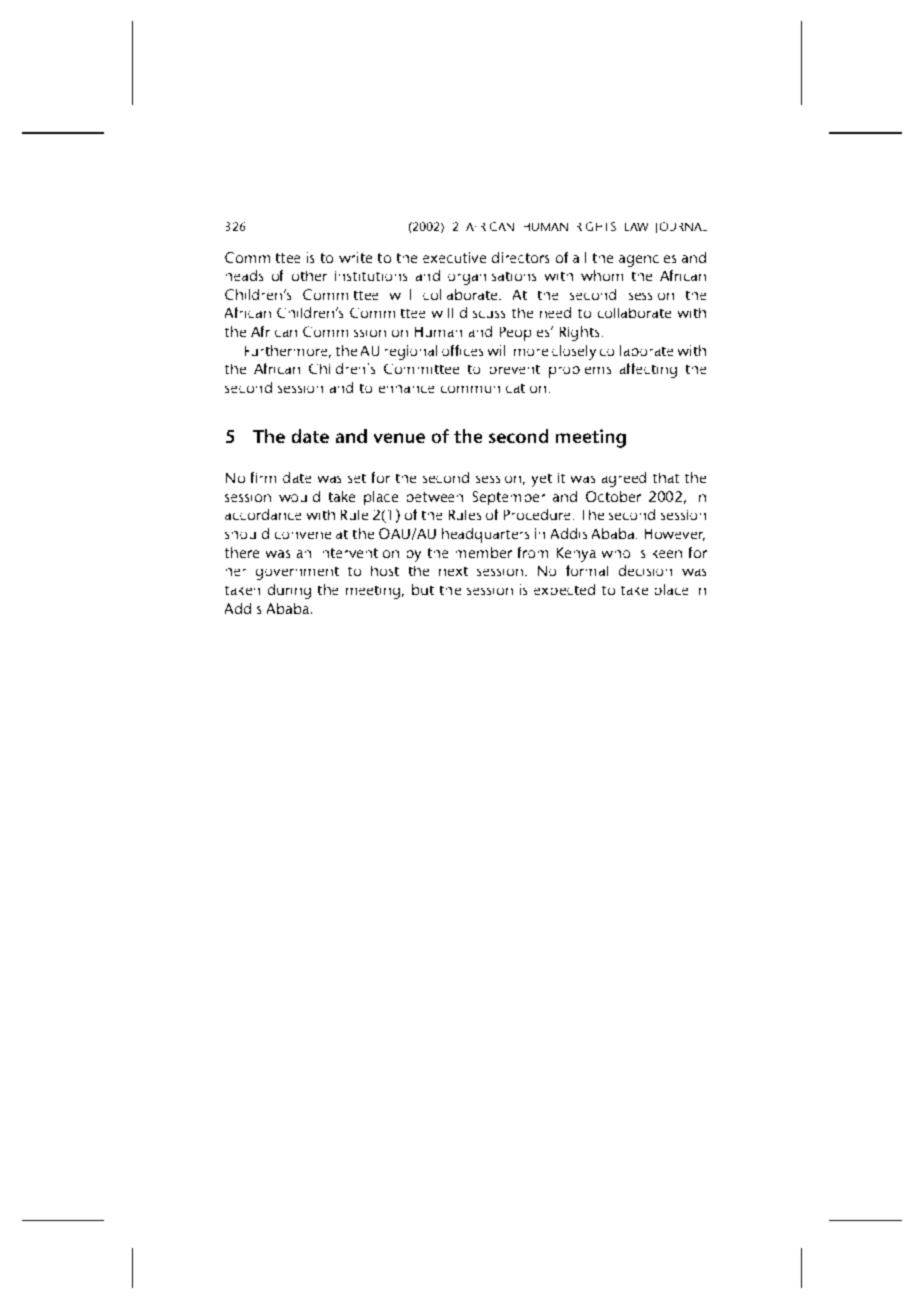 Image resolution: width=924 pixels, height=1308 pixels. I want to click on offices, so click(462, 350).
